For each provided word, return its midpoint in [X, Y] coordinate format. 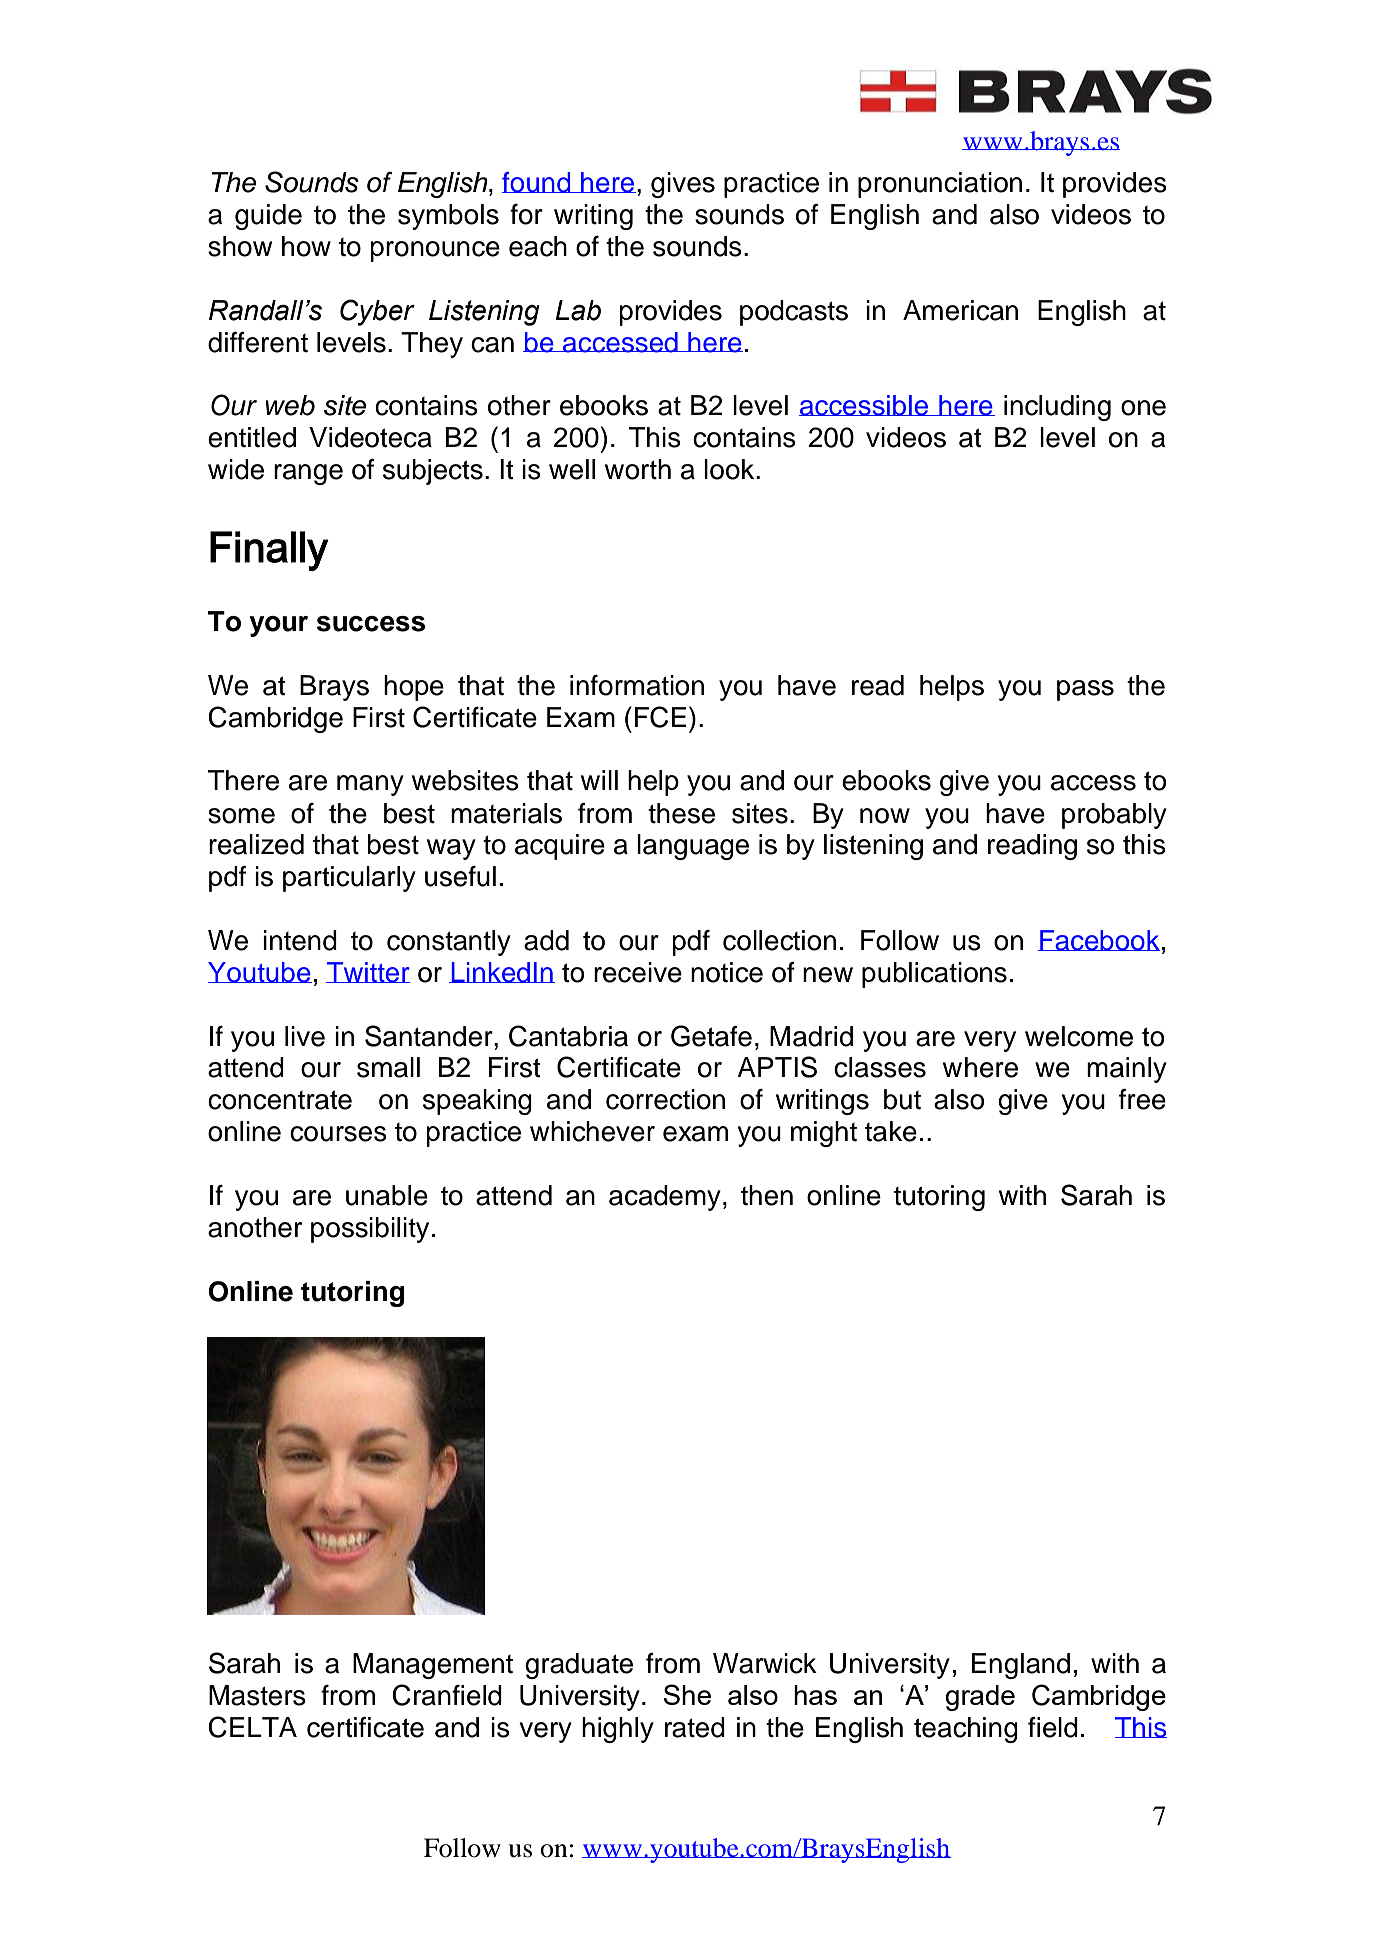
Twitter [368, 972]
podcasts [794, 313]
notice [727, 972]
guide [268, 217]
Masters [257, 1695]
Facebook [1099, 940]
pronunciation [940, 185]
